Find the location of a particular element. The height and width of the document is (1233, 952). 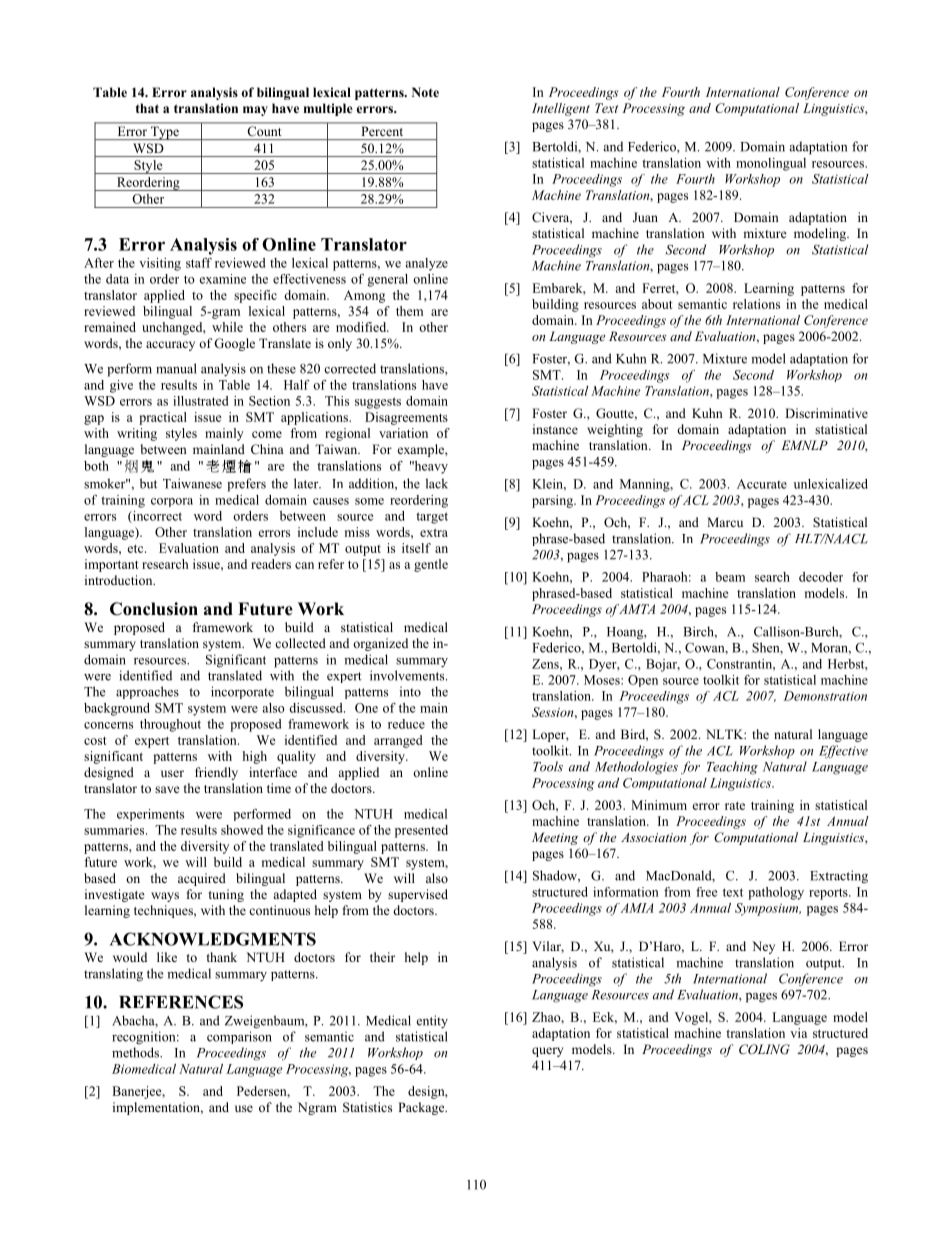

Note is located at coordinates (425, 92).
